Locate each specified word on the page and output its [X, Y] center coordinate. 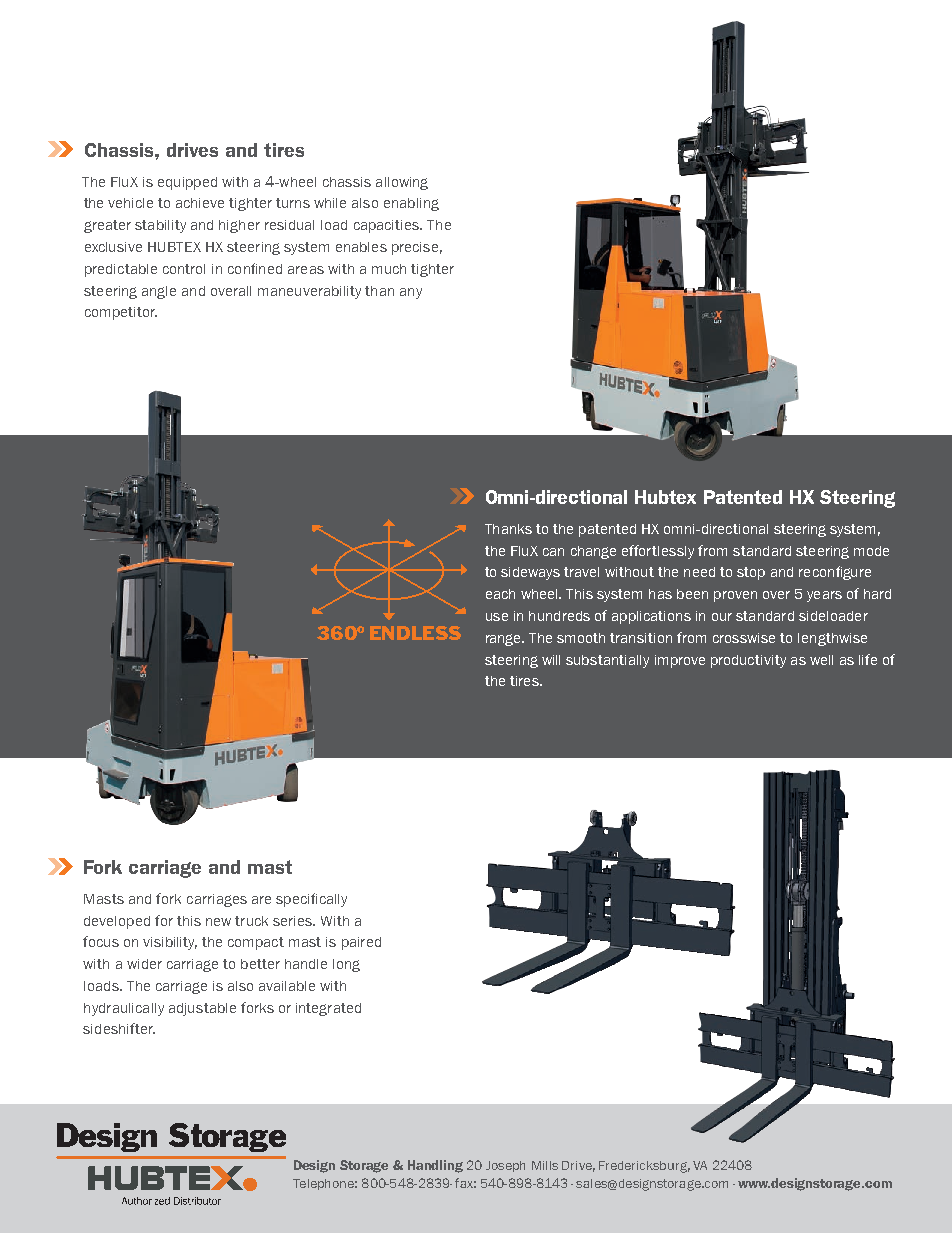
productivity [748, 661]
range [505, 640]
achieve [200, 203]
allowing [402, 183]
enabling [411, 204]
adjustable [202, 1009]
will [551, 660]
